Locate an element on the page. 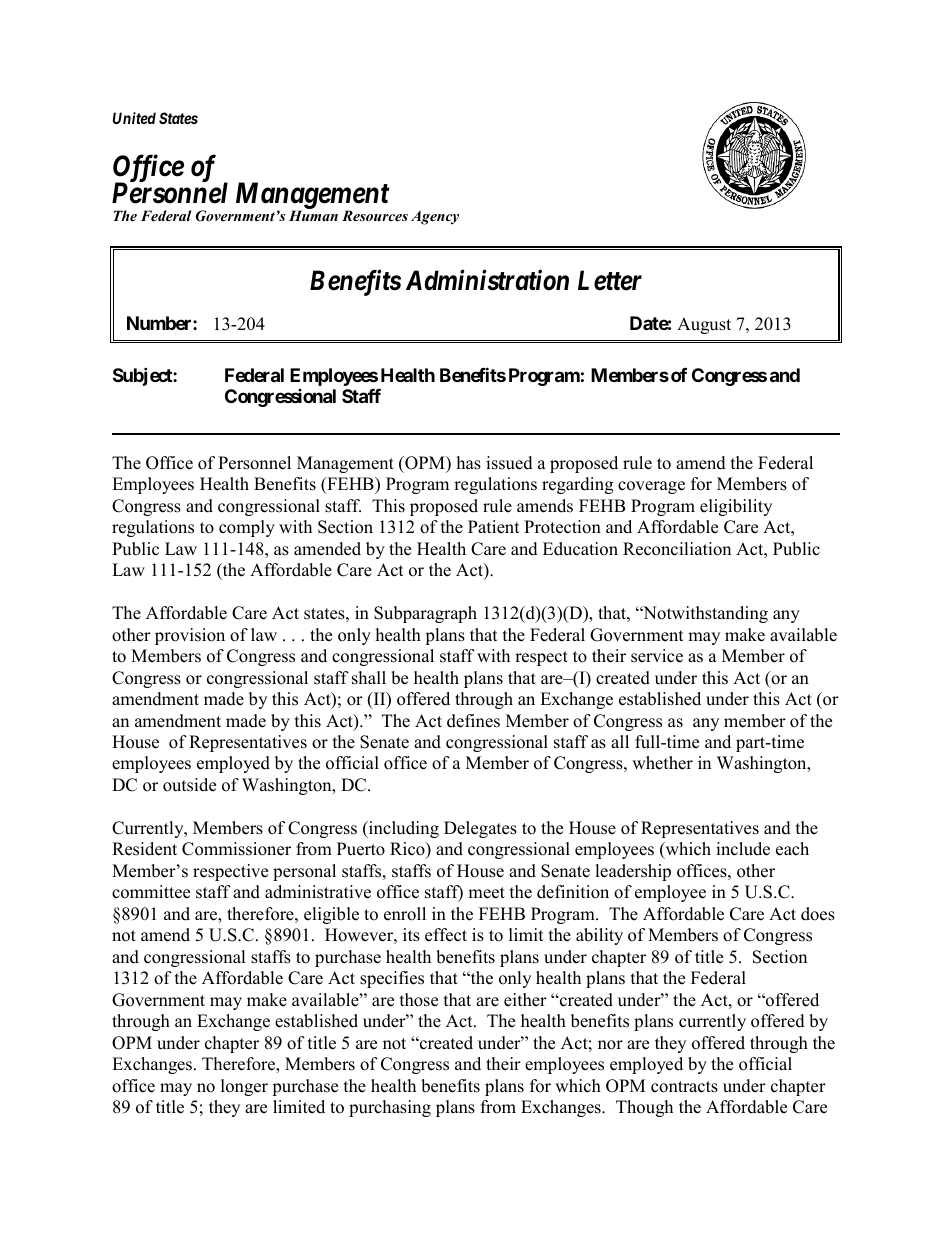 This image has width=952, height=1233. provision is located at coordinates (190, 636).
